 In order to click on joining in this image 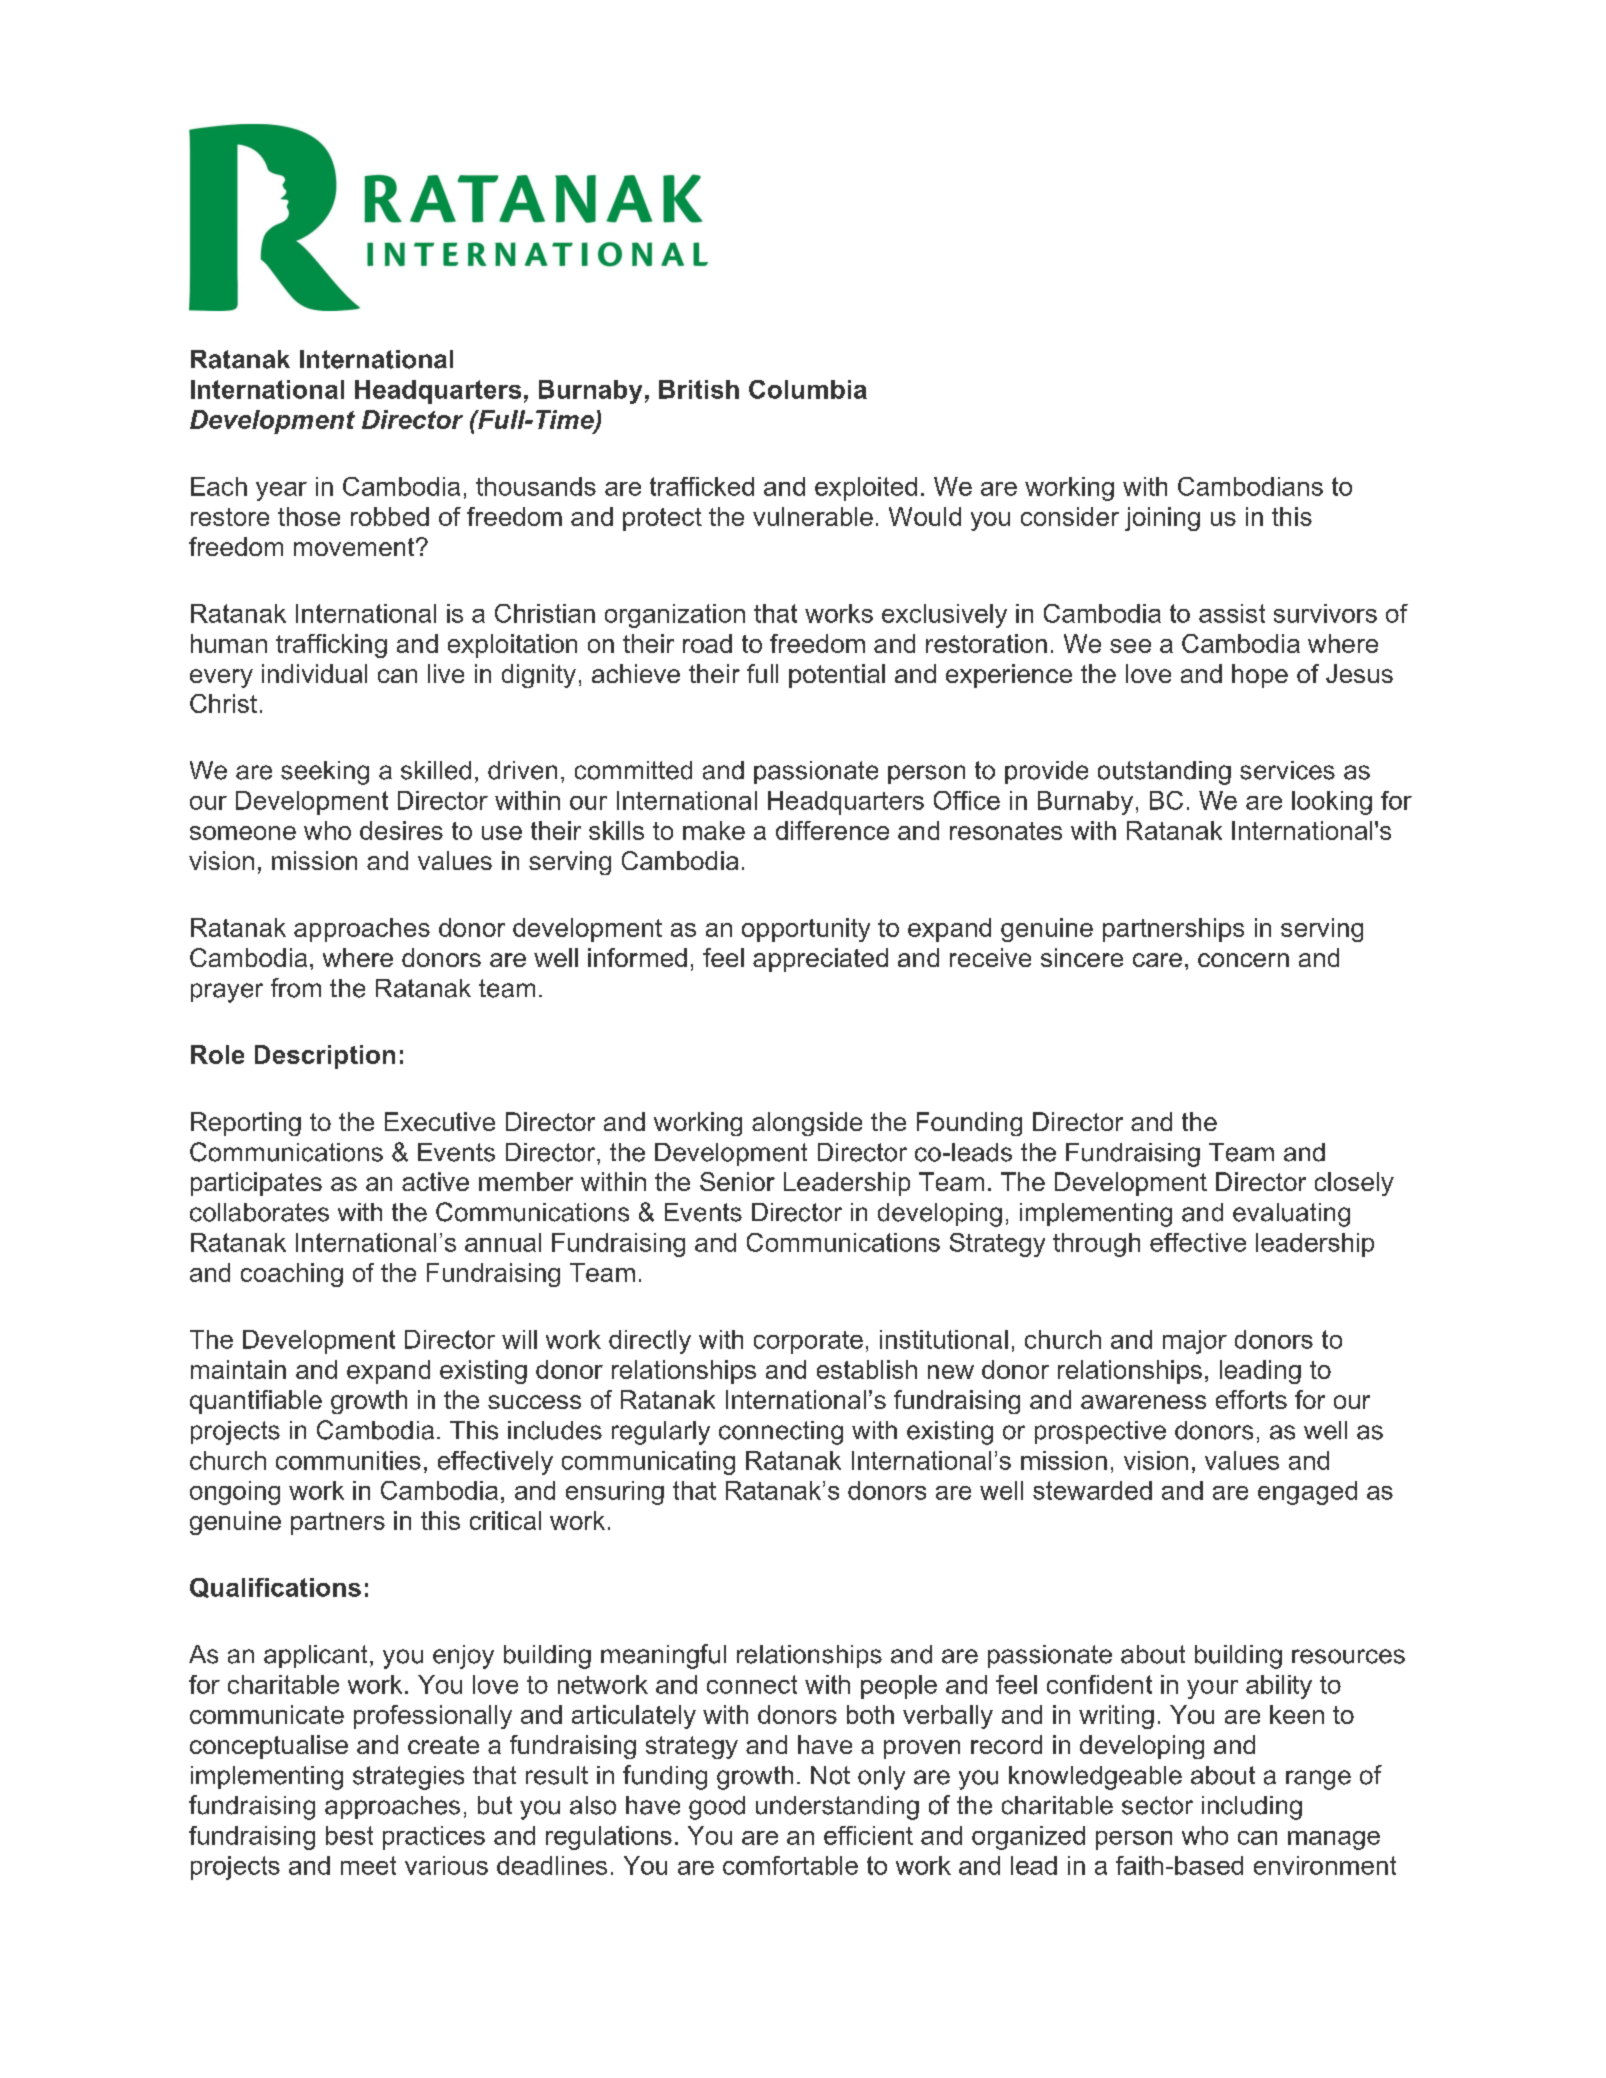, I will do `click(1162, 519)`.
